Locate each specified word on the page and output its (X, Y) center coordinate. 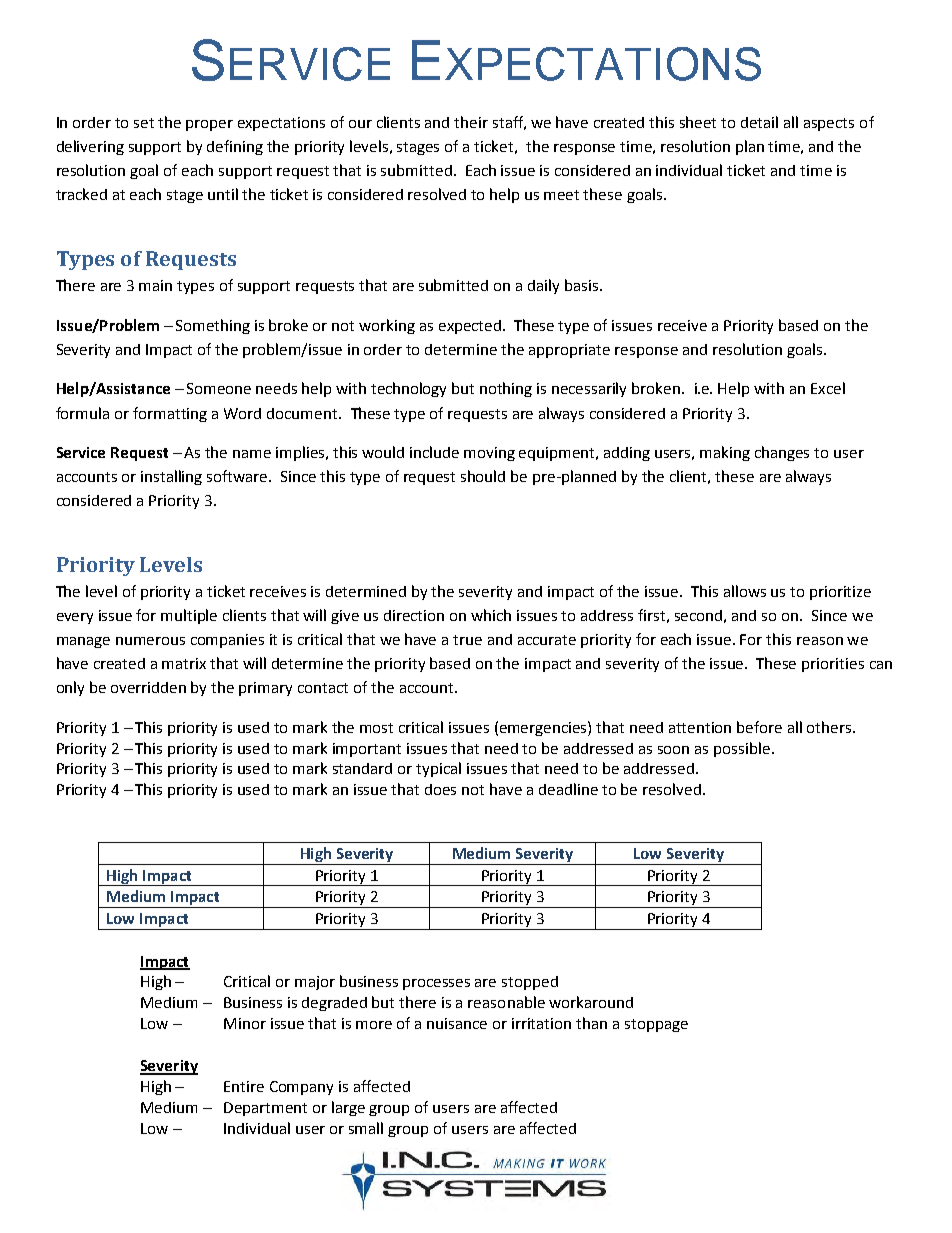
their (471, 122)
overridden (148, 687)
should (483, 476)
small (366, 1128)
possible (742, 749)
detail (759, 122)
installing (171, 477)
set (144, 123)
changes (782, 453)
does (440, 789)
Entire (244, 1086)
